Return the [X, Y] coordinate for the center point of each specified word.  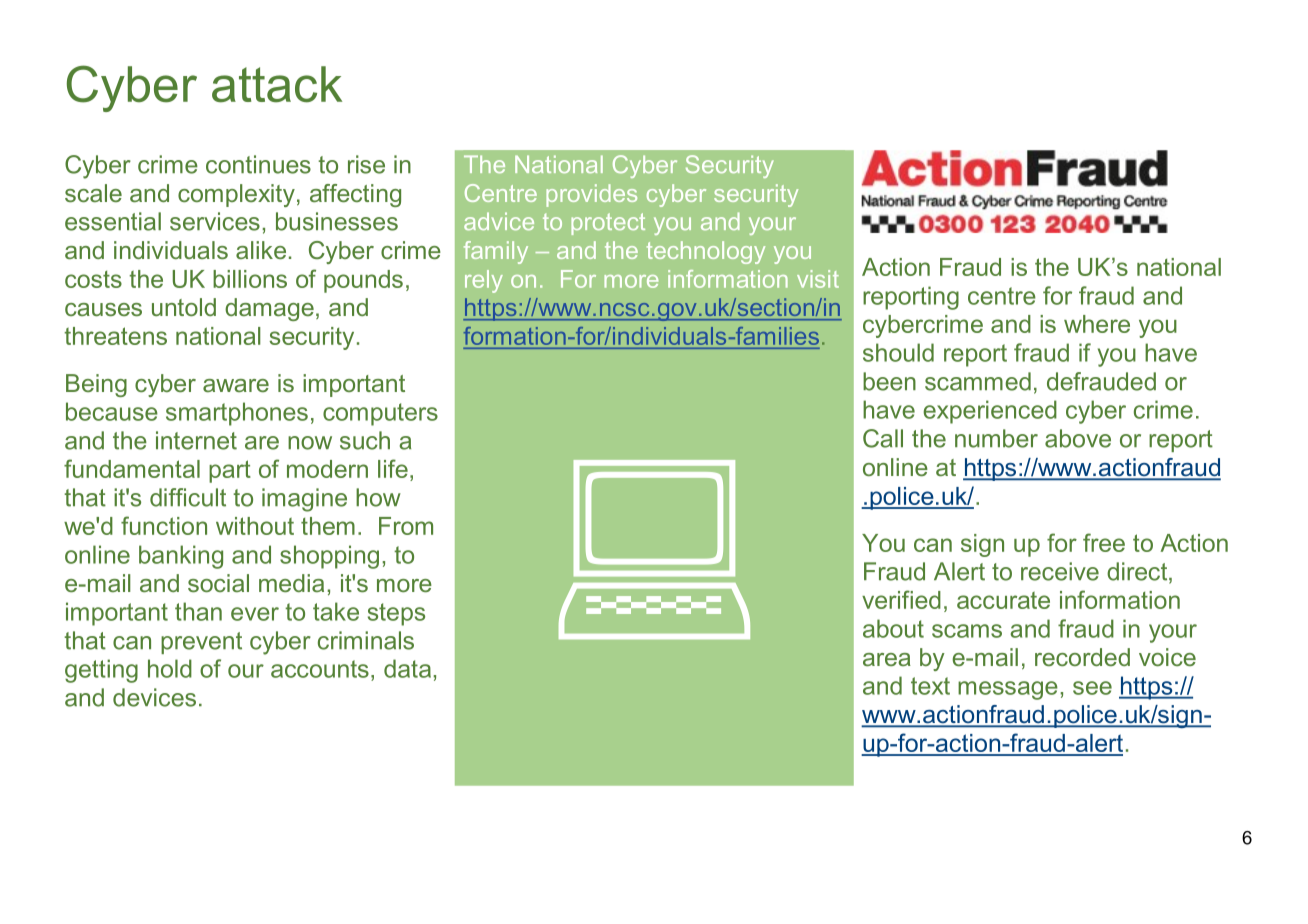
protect [608, 224]
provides [591, 195]
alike [261, 250]
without [255, 526]
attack [277, 84]
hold [170, 668]
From [406, 526]
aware [236, 385]
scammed [978, 381]
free [1104, 542]
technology [706, 252]
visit [818, 279]
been [889, 381]
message [1008, 690]
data [407, 668]
